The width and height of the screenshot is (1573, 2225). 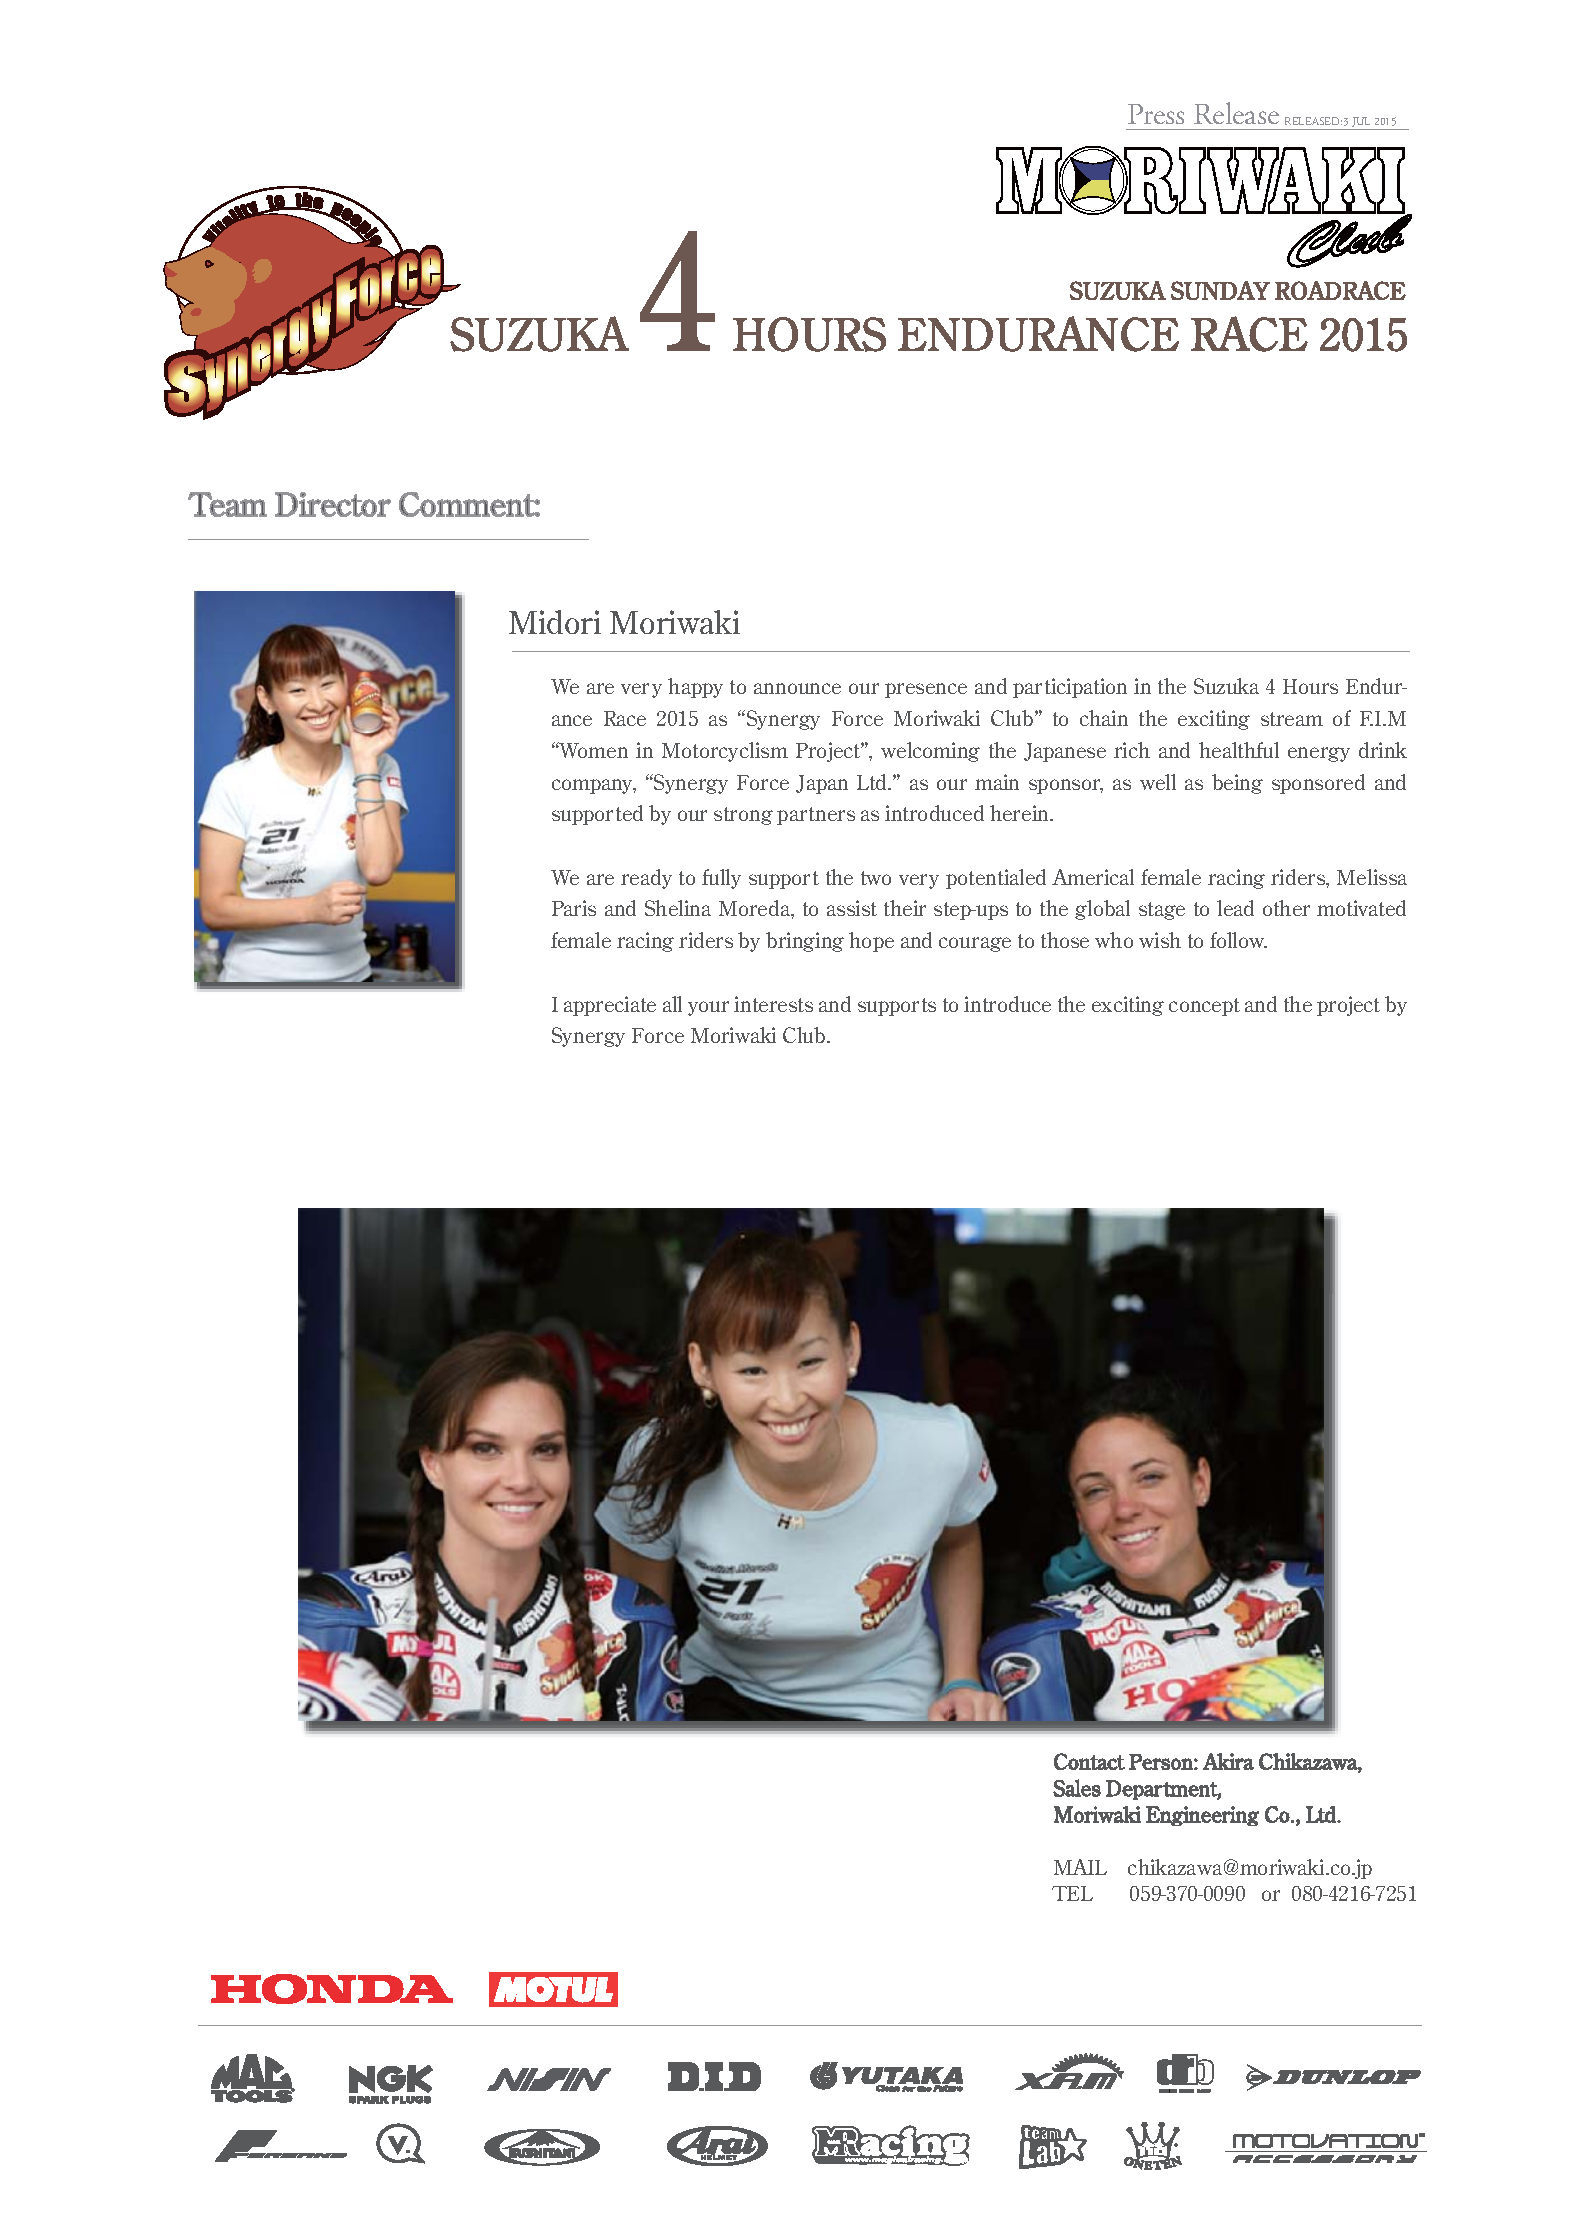 What do you see at coordinates (1156, 114) in the screenshot?
I see `Press` at bounding box center [1156, 114].
